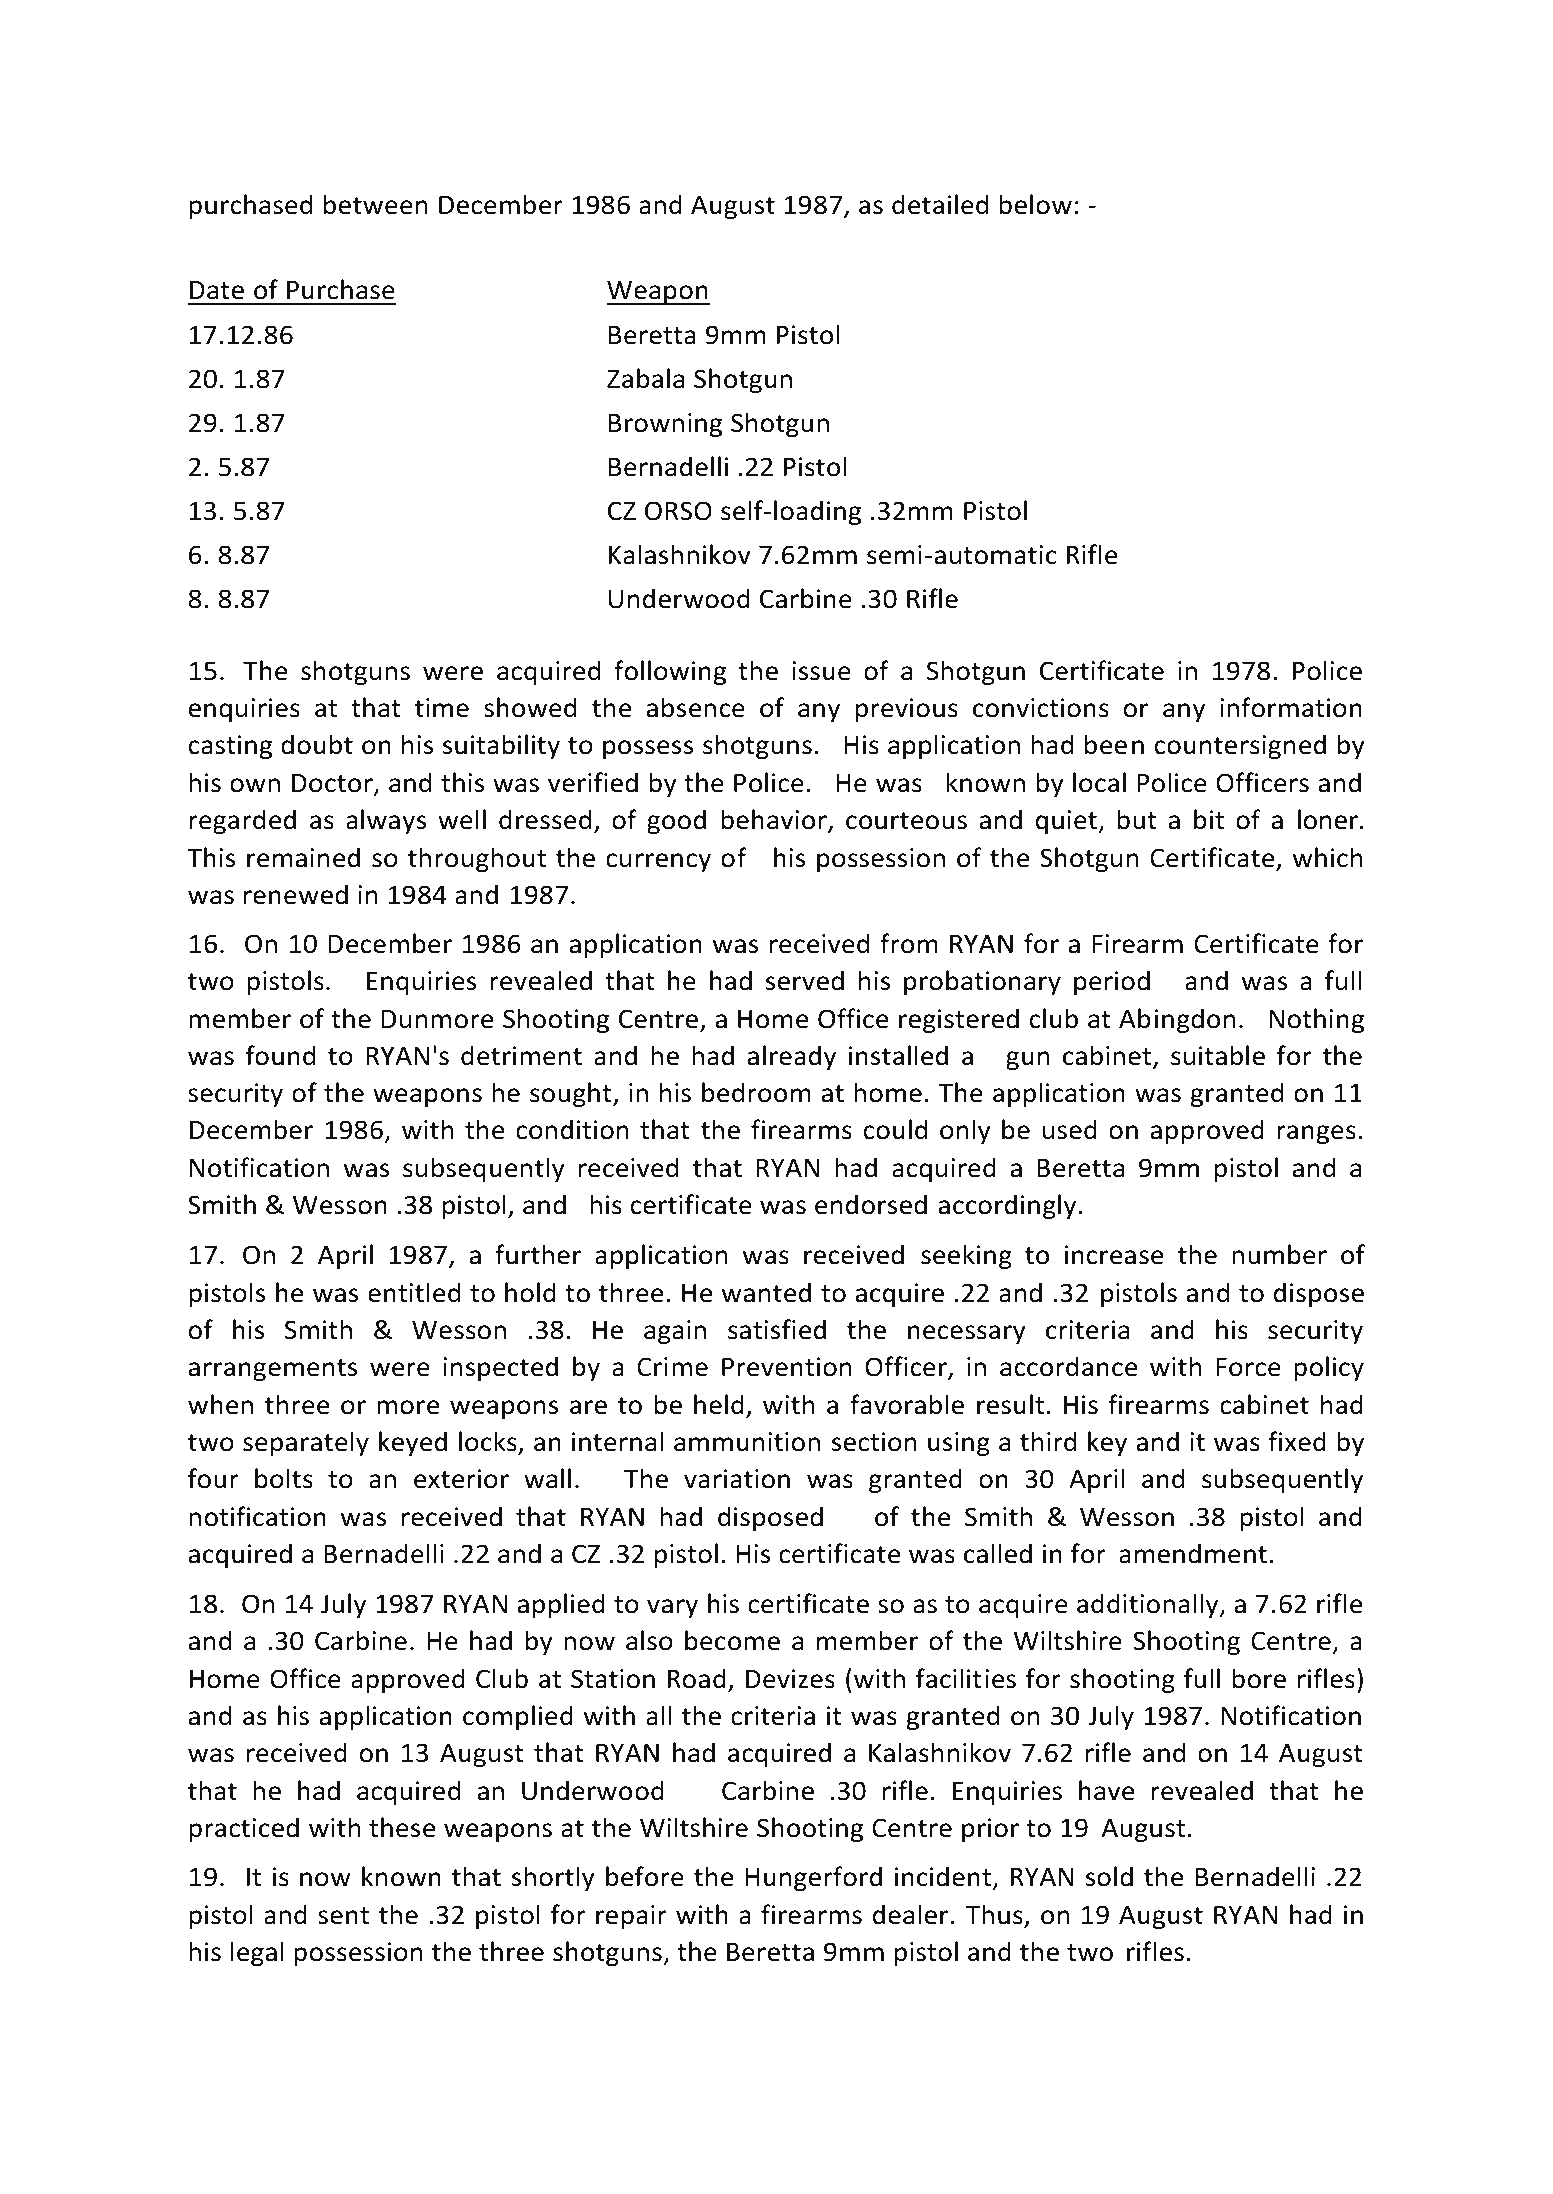  I want to click on variation, so click(737, 1479).
